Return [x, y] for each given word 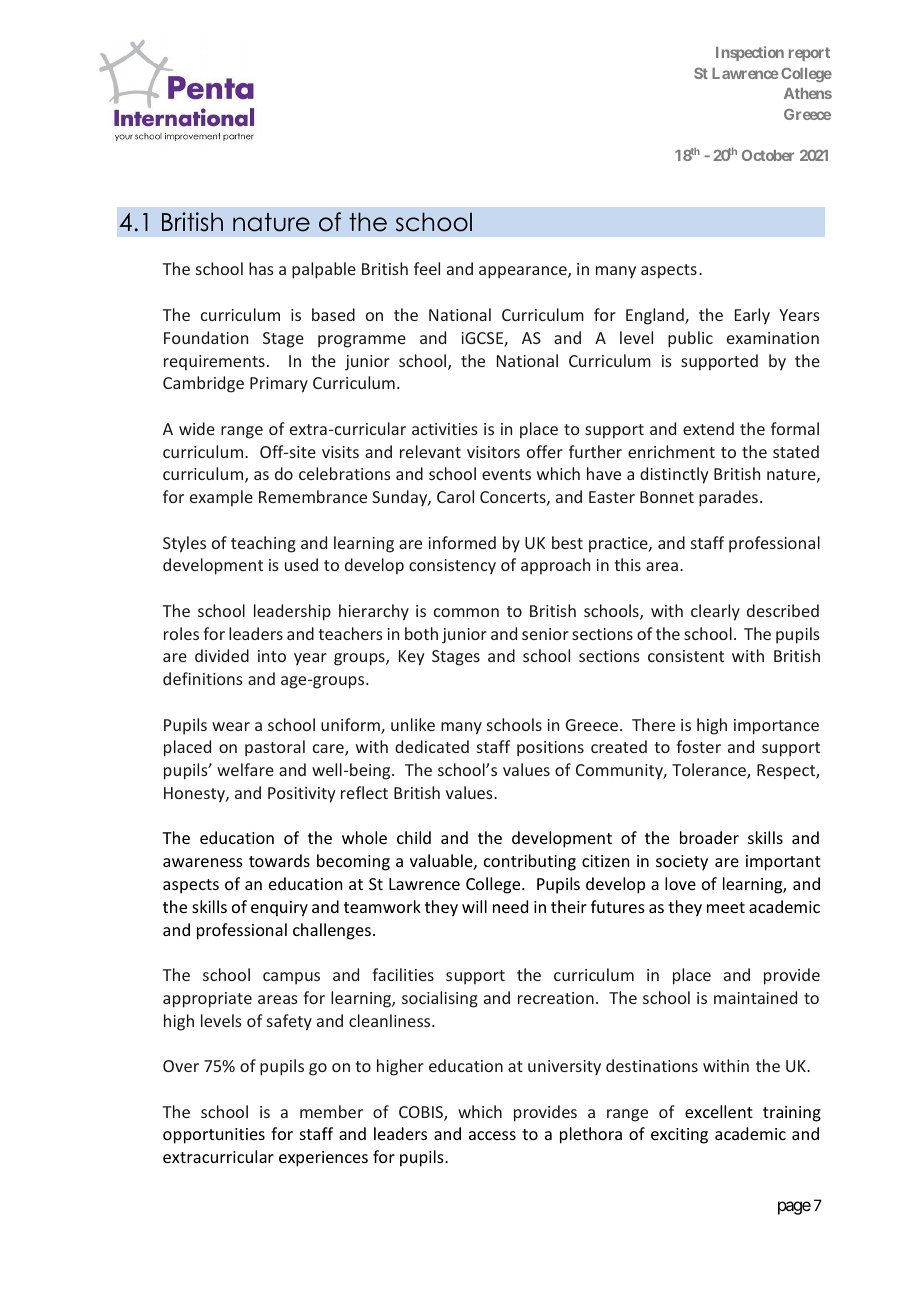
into [272, 656]
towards [279, 860]
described [783, 610]
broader [709, 837]
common [466, 612]
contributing [530, 862]
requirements [214, 363]
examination [773, 338]
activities [445, 429]
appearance [524, 272]
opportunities [214, 1136]
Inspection [750, 53]
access [492, 1135]
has [261, 268]
